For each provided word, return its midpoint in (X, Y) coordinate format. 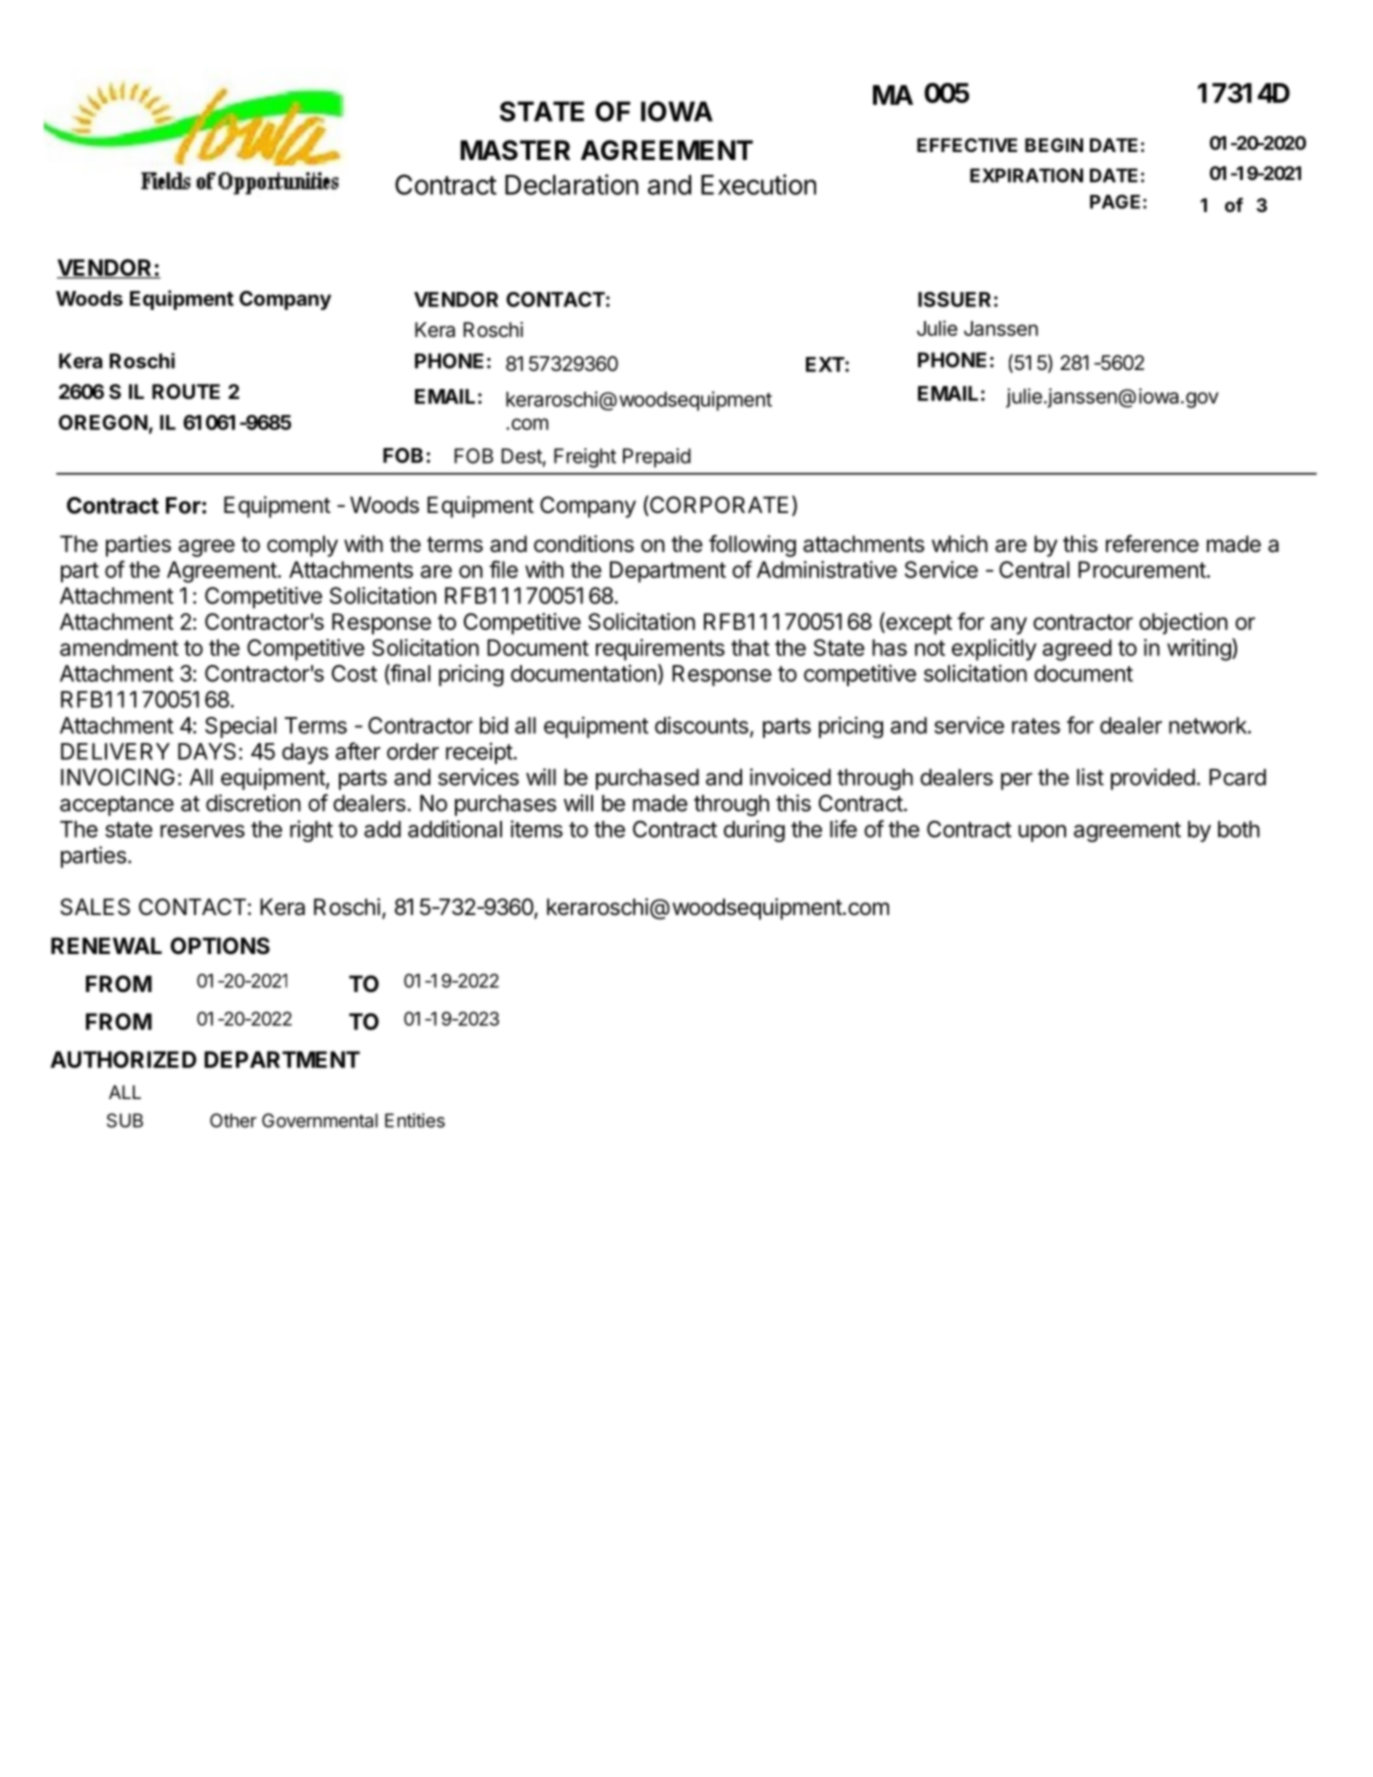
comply (302, 546)
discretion (253, 803)
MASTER (515, 150)
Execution (758, 184)
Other (233, 1120)
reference (1152, 544)
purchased (647, 779)
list (1090, 777)
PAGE (1115, 201)
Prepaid (657, 458)
